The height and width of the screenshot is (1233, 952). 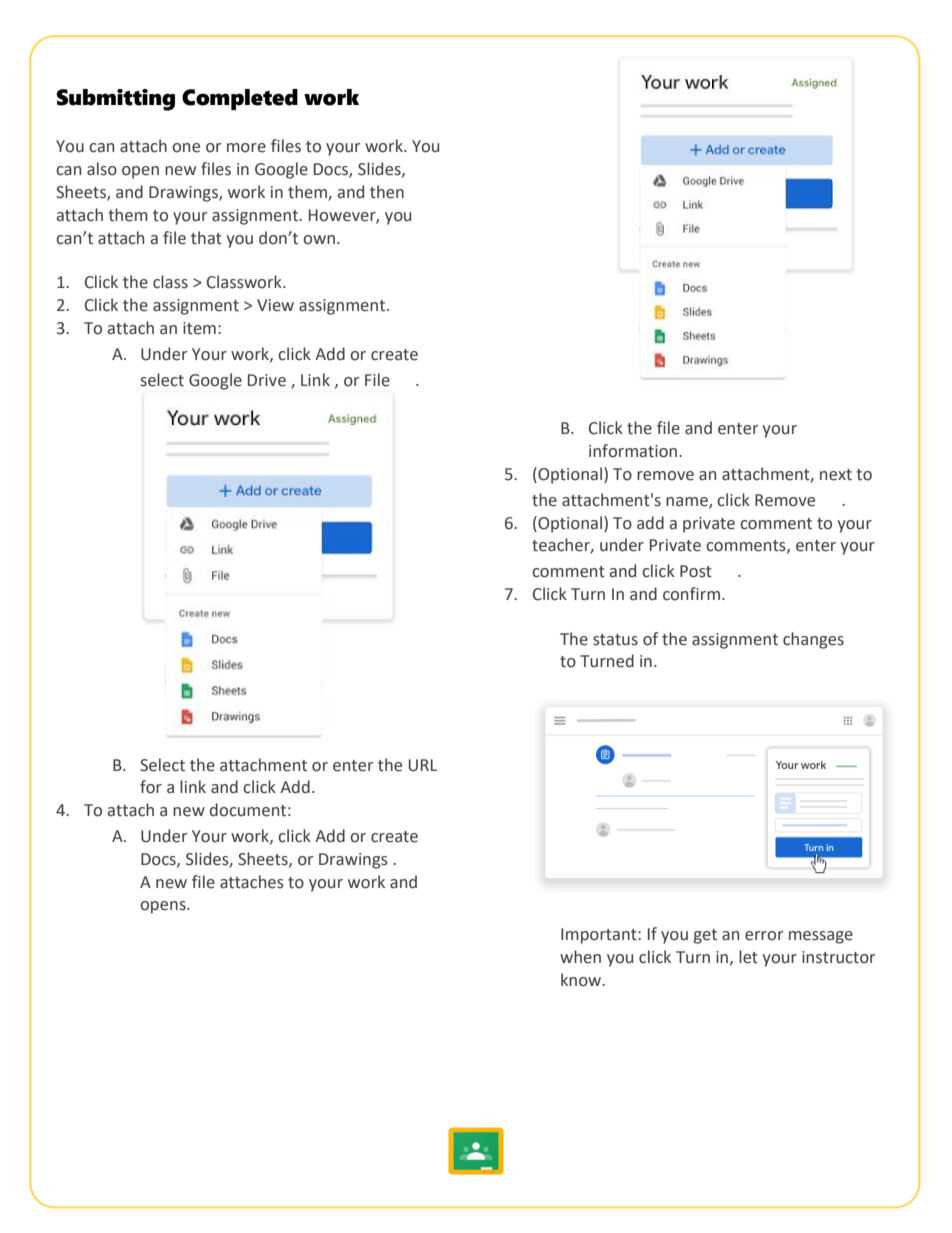 What do you see at coordinates (813, 640) in the screenshot?
I see `changes` at bounding box center [813, 640].
